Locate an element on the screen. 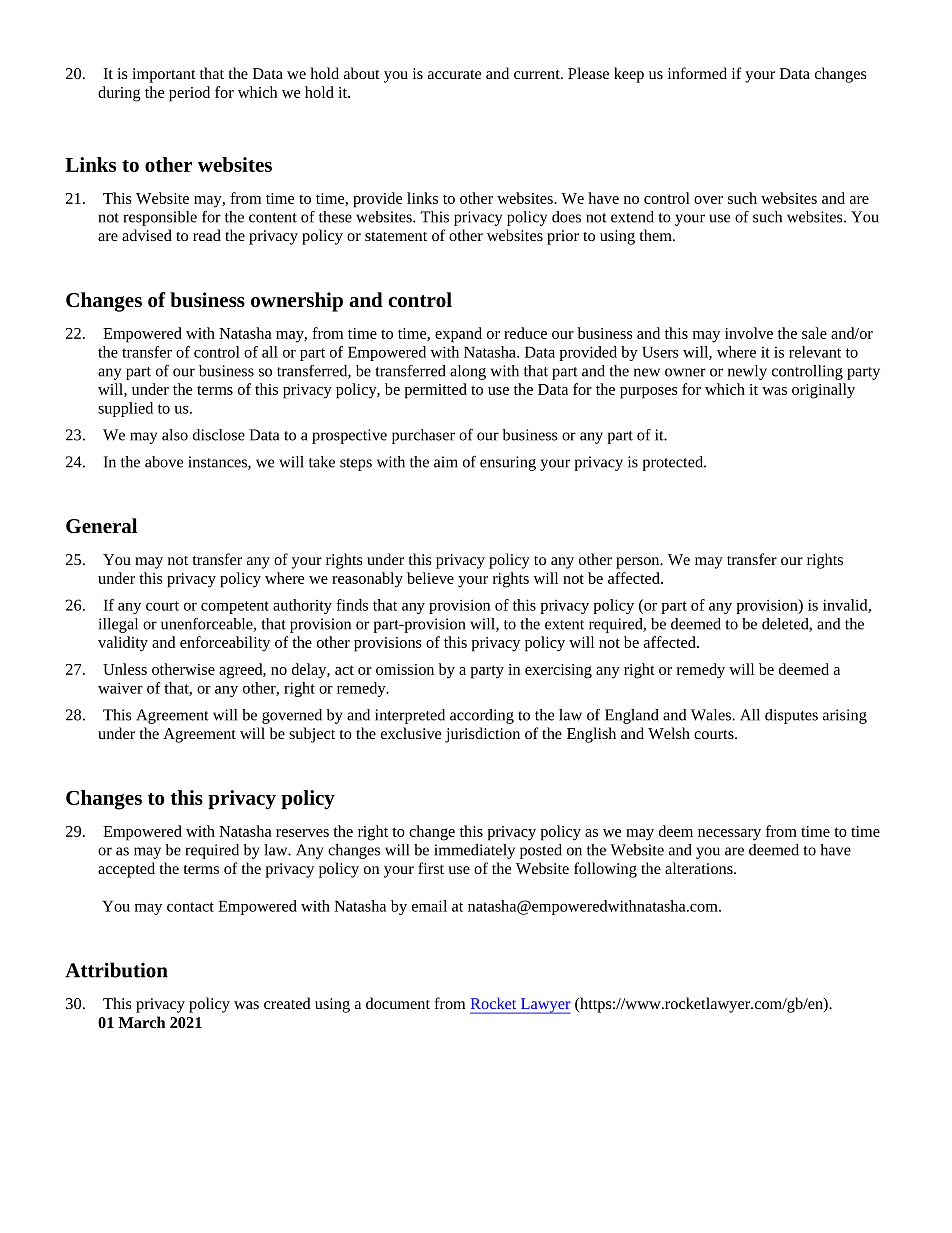 This screenshot has width=952, height=1233. General is located at coordinates (101, 525).
